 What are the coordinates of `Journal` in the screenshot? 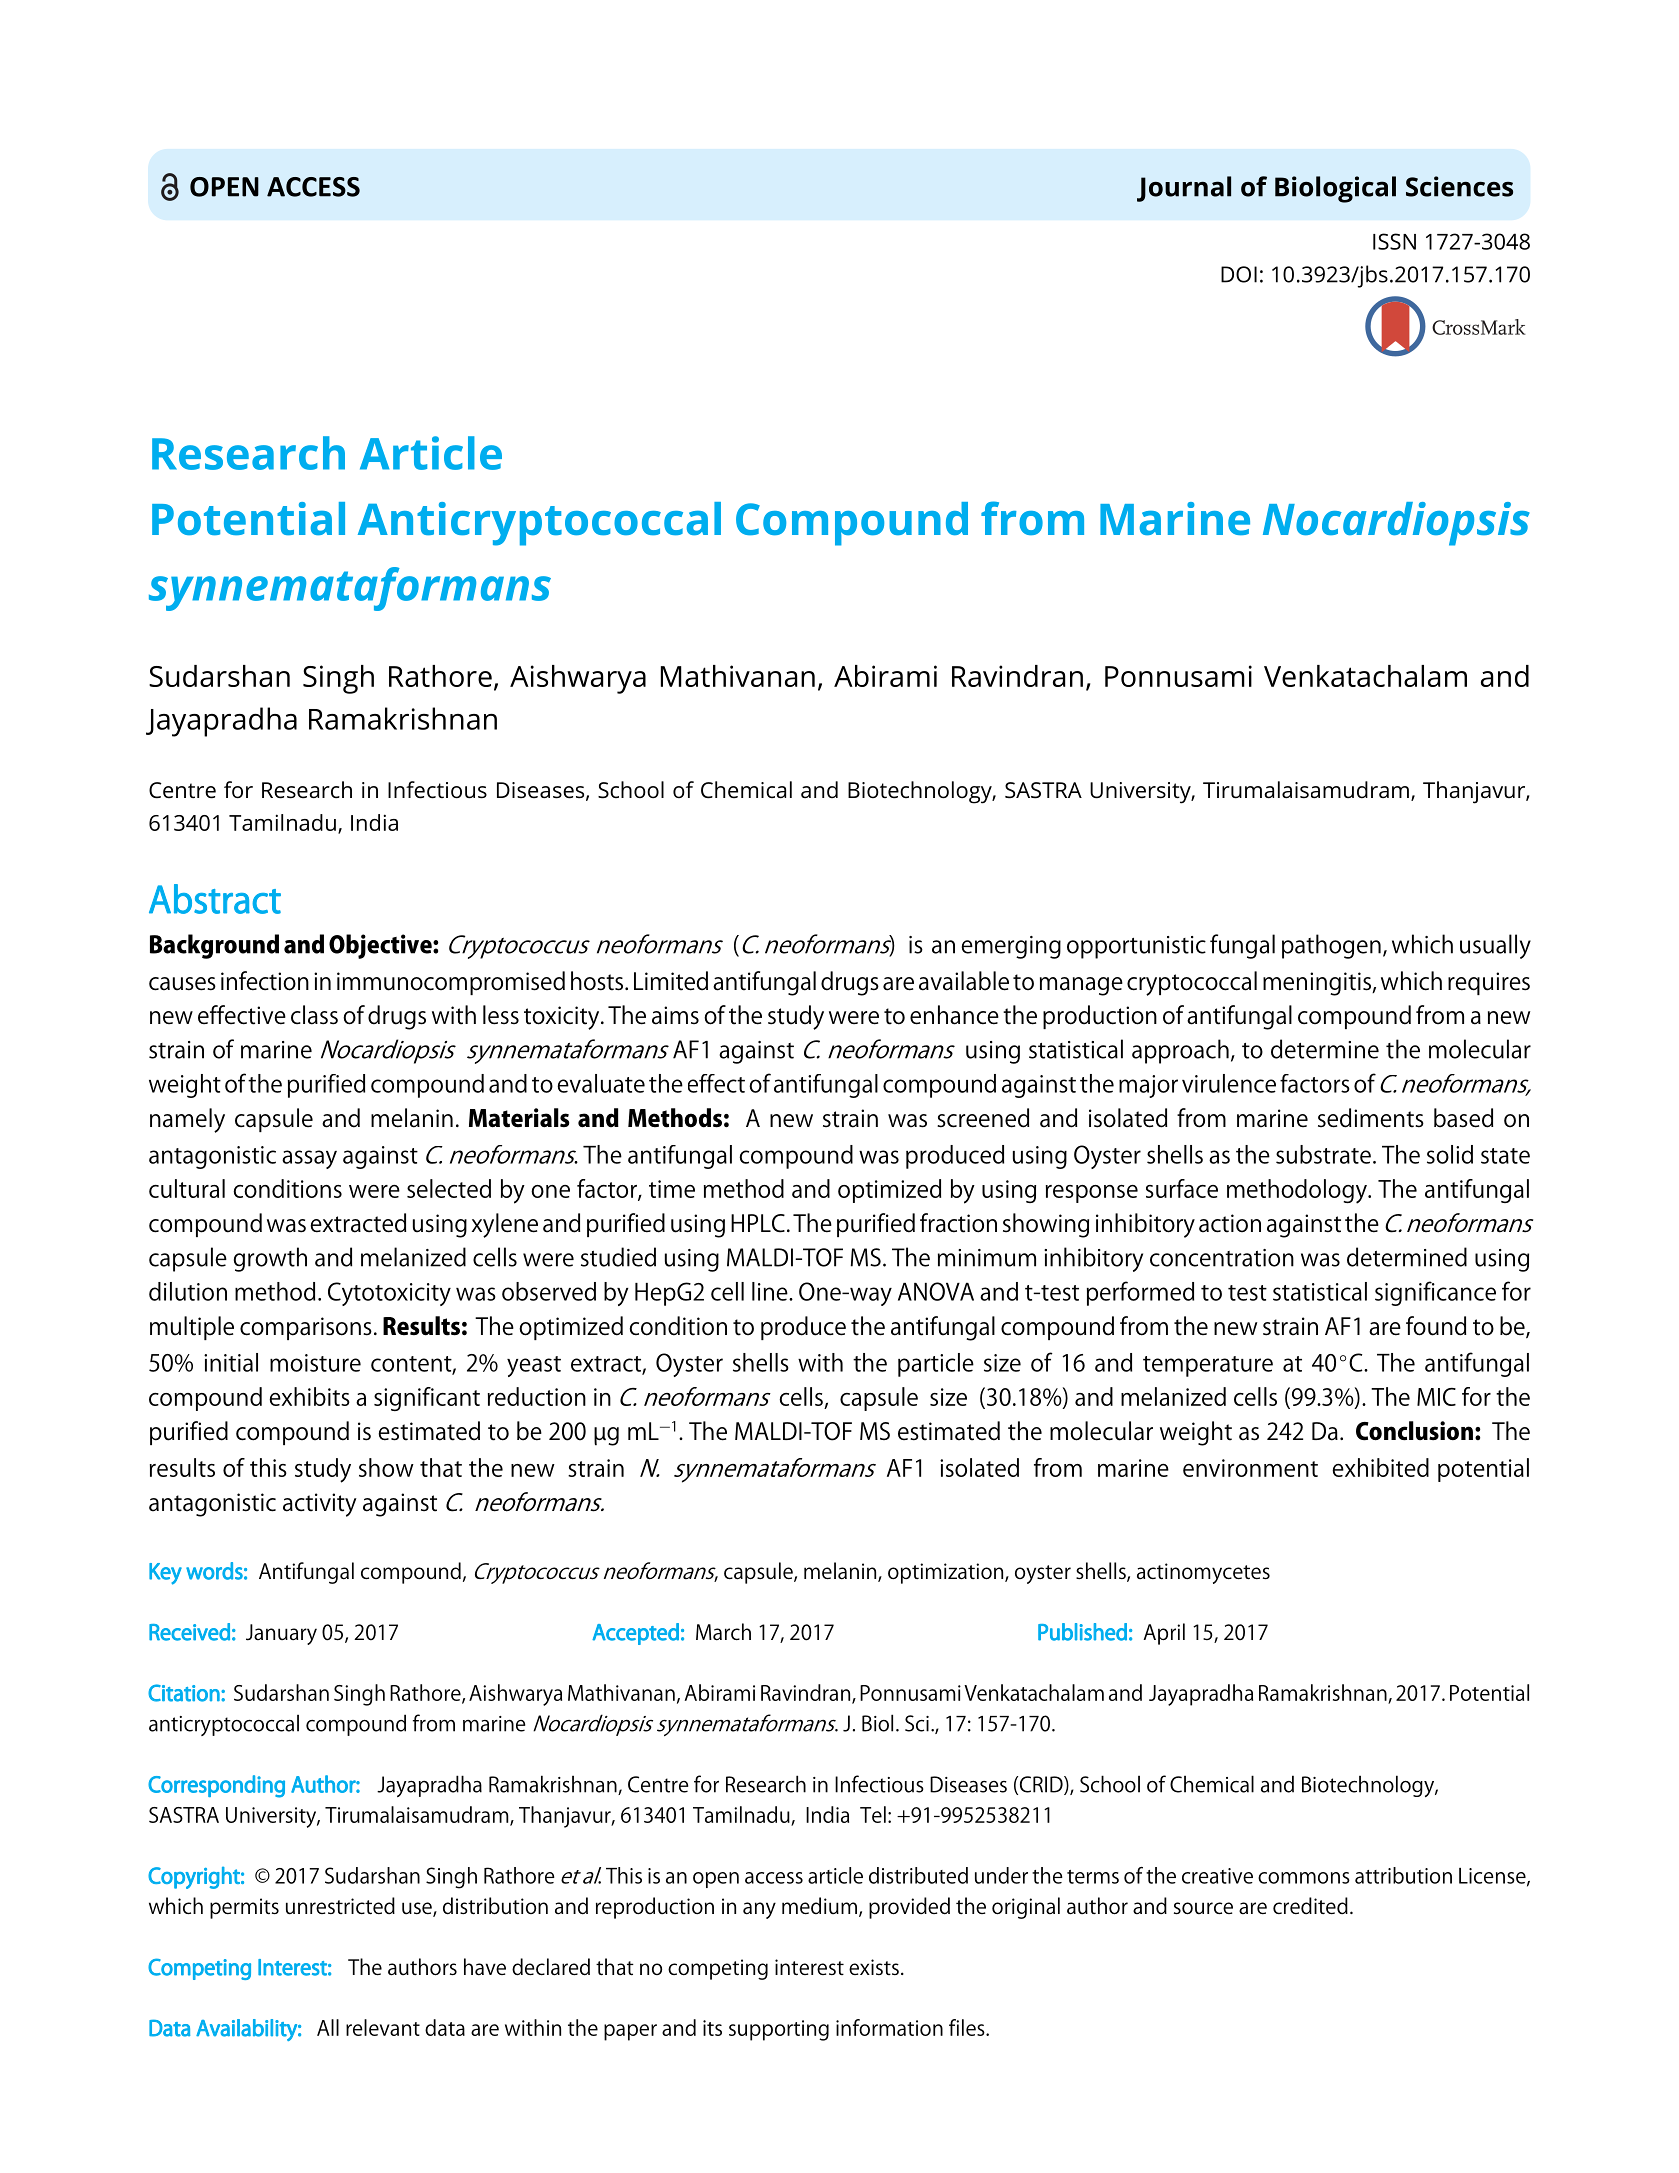 It's located at (1184, 189).
